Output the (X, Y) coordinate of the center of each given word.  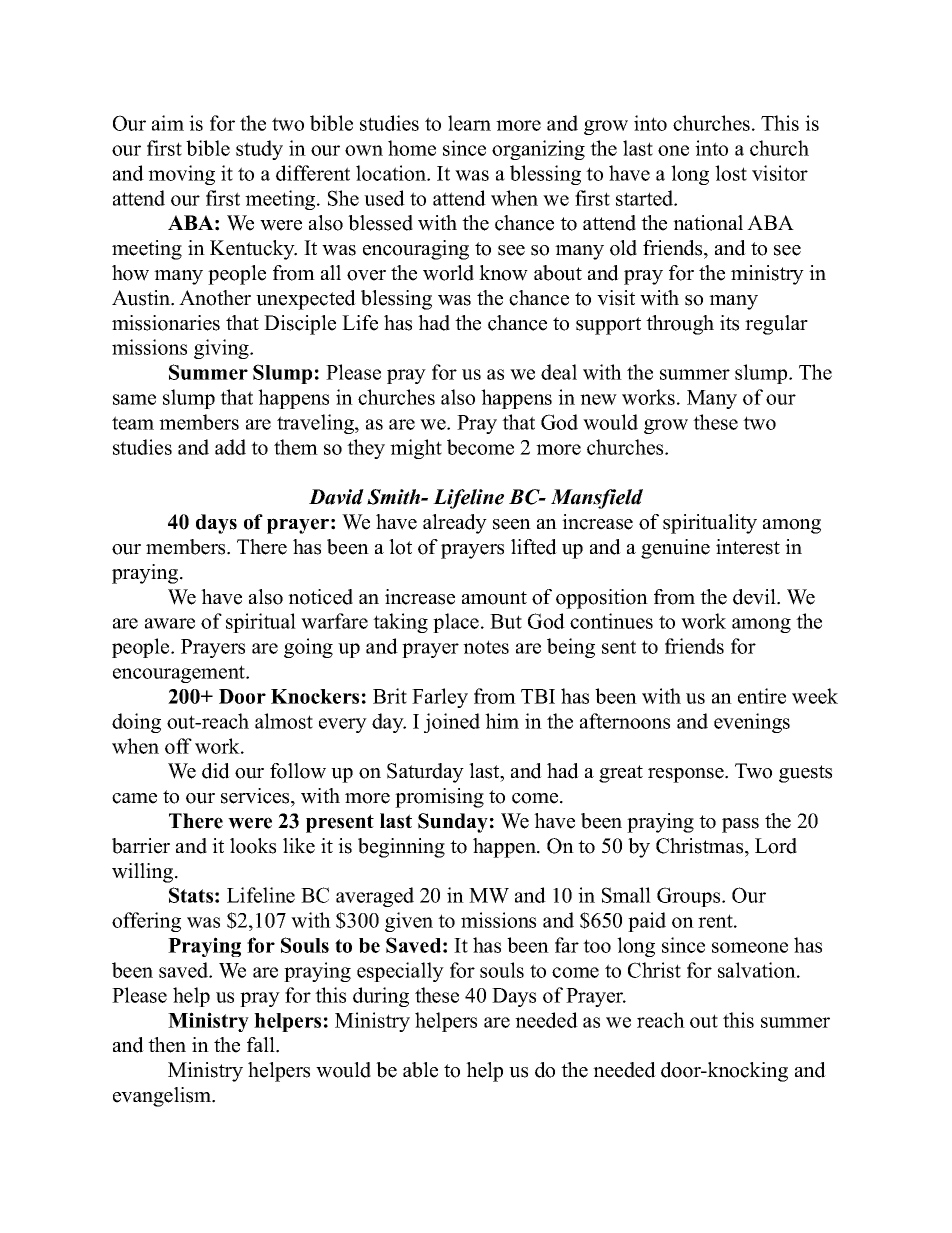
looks (253, 846)
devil (755, 597)
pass (740, 825)
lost (731, 173)
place (456, 623)
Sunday (453, 823)
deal (559, 372)
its (729, 323)
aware (170, 623)
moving (181, 175)
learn (469, 123)
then (167, 1045)
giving (222, 349)
